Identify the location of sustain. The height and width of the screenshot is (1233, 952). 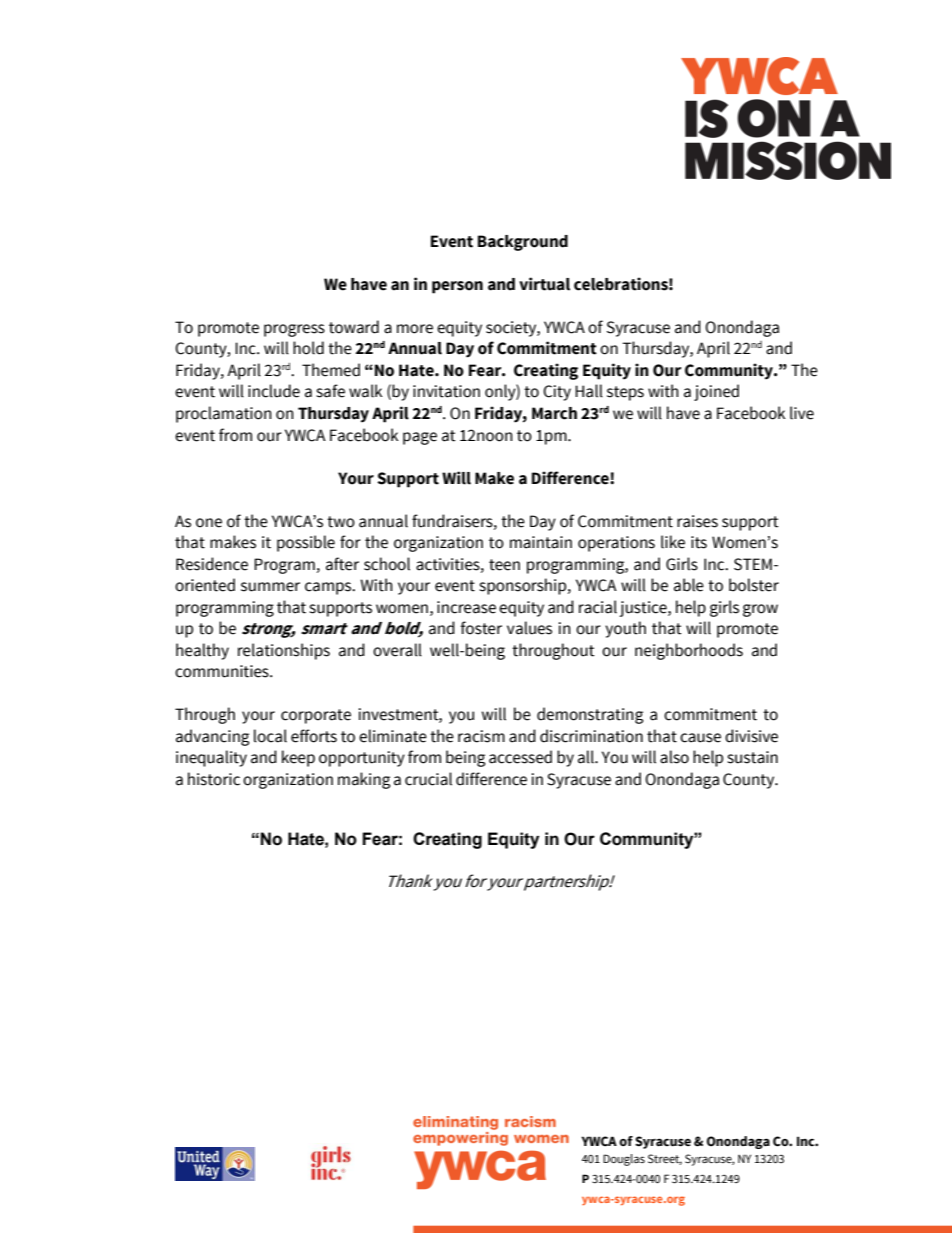
(752, 757).
